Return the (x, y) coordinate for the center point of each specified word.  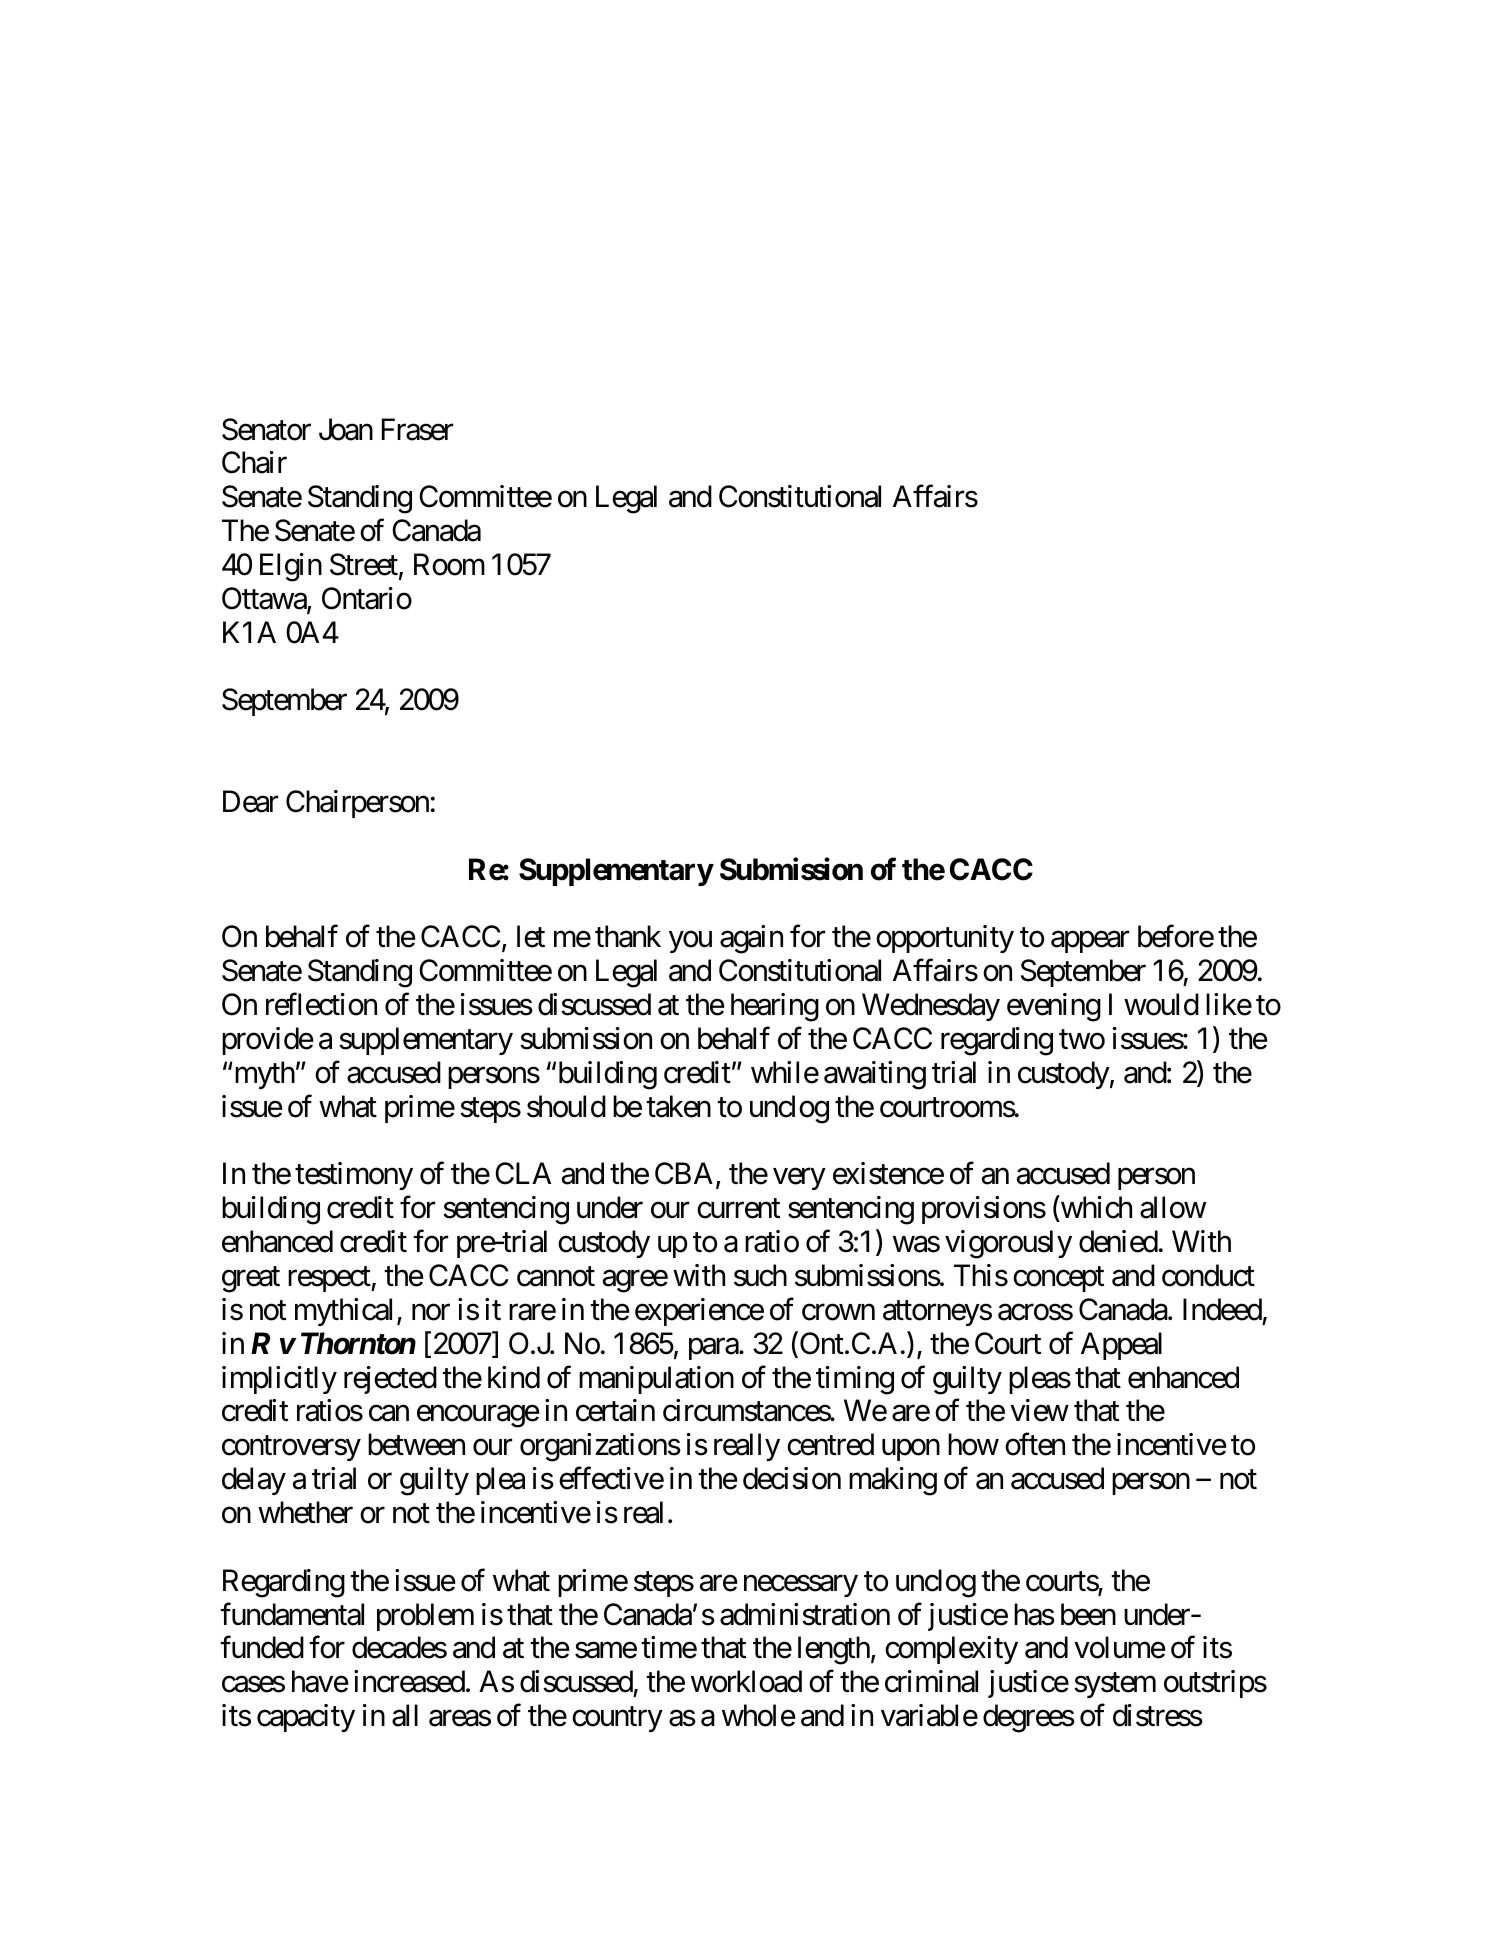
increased (409, 1681)
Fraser (417, 429)
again (751, 939)
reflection (321, 1004)
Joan (346, 429)
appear (1090, 942)
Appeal (1121, 1346)
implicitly (279, 1380)
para (714, 1349)
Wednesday (931, 1007)
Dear (250, 802)
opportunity (945, 939)
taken (678, 1106)
